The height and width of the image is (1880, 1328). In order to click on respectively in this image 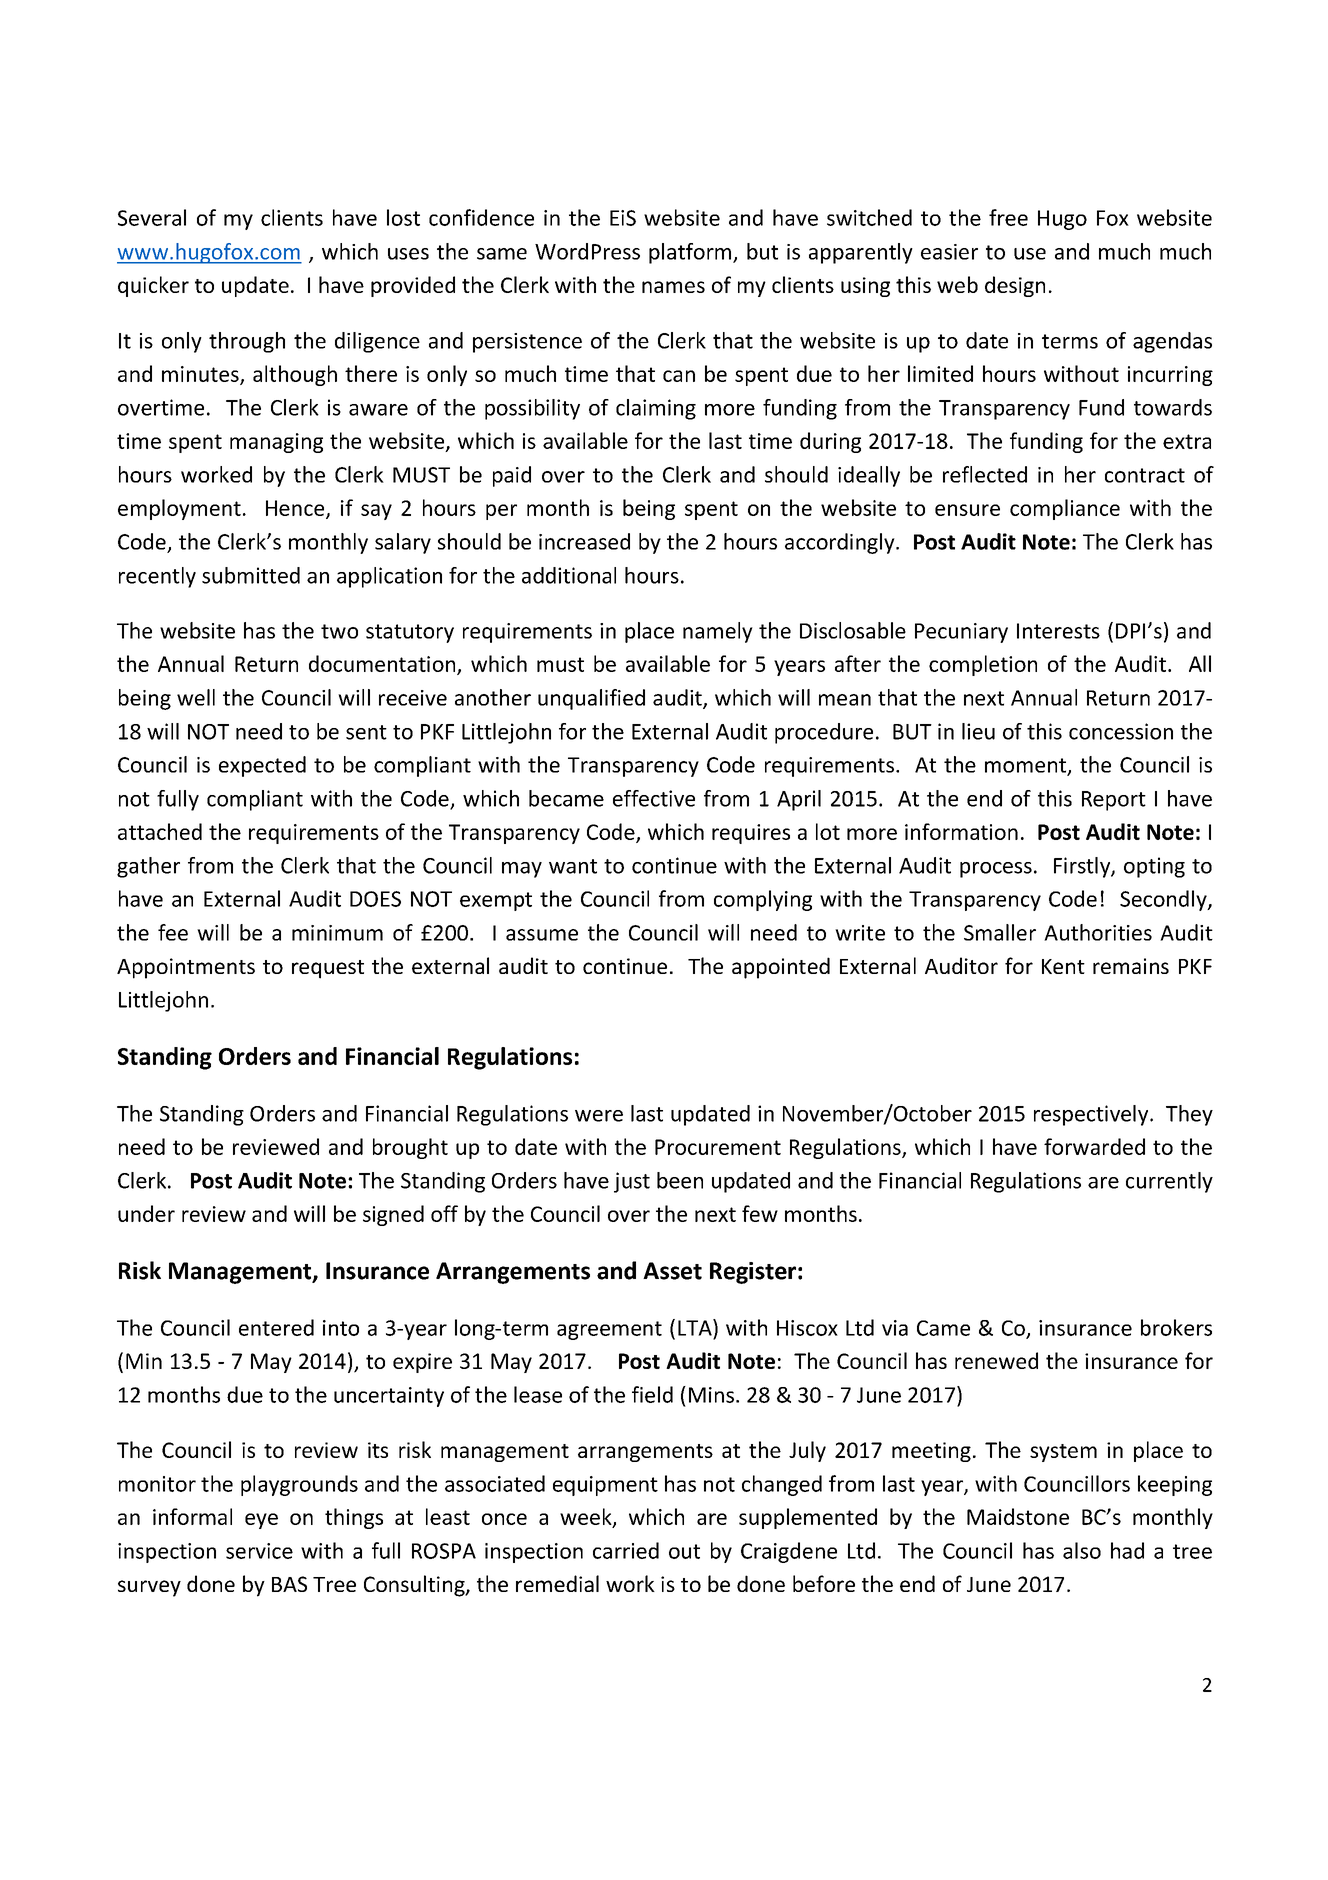, I will do `click(1092, 1115)`.
